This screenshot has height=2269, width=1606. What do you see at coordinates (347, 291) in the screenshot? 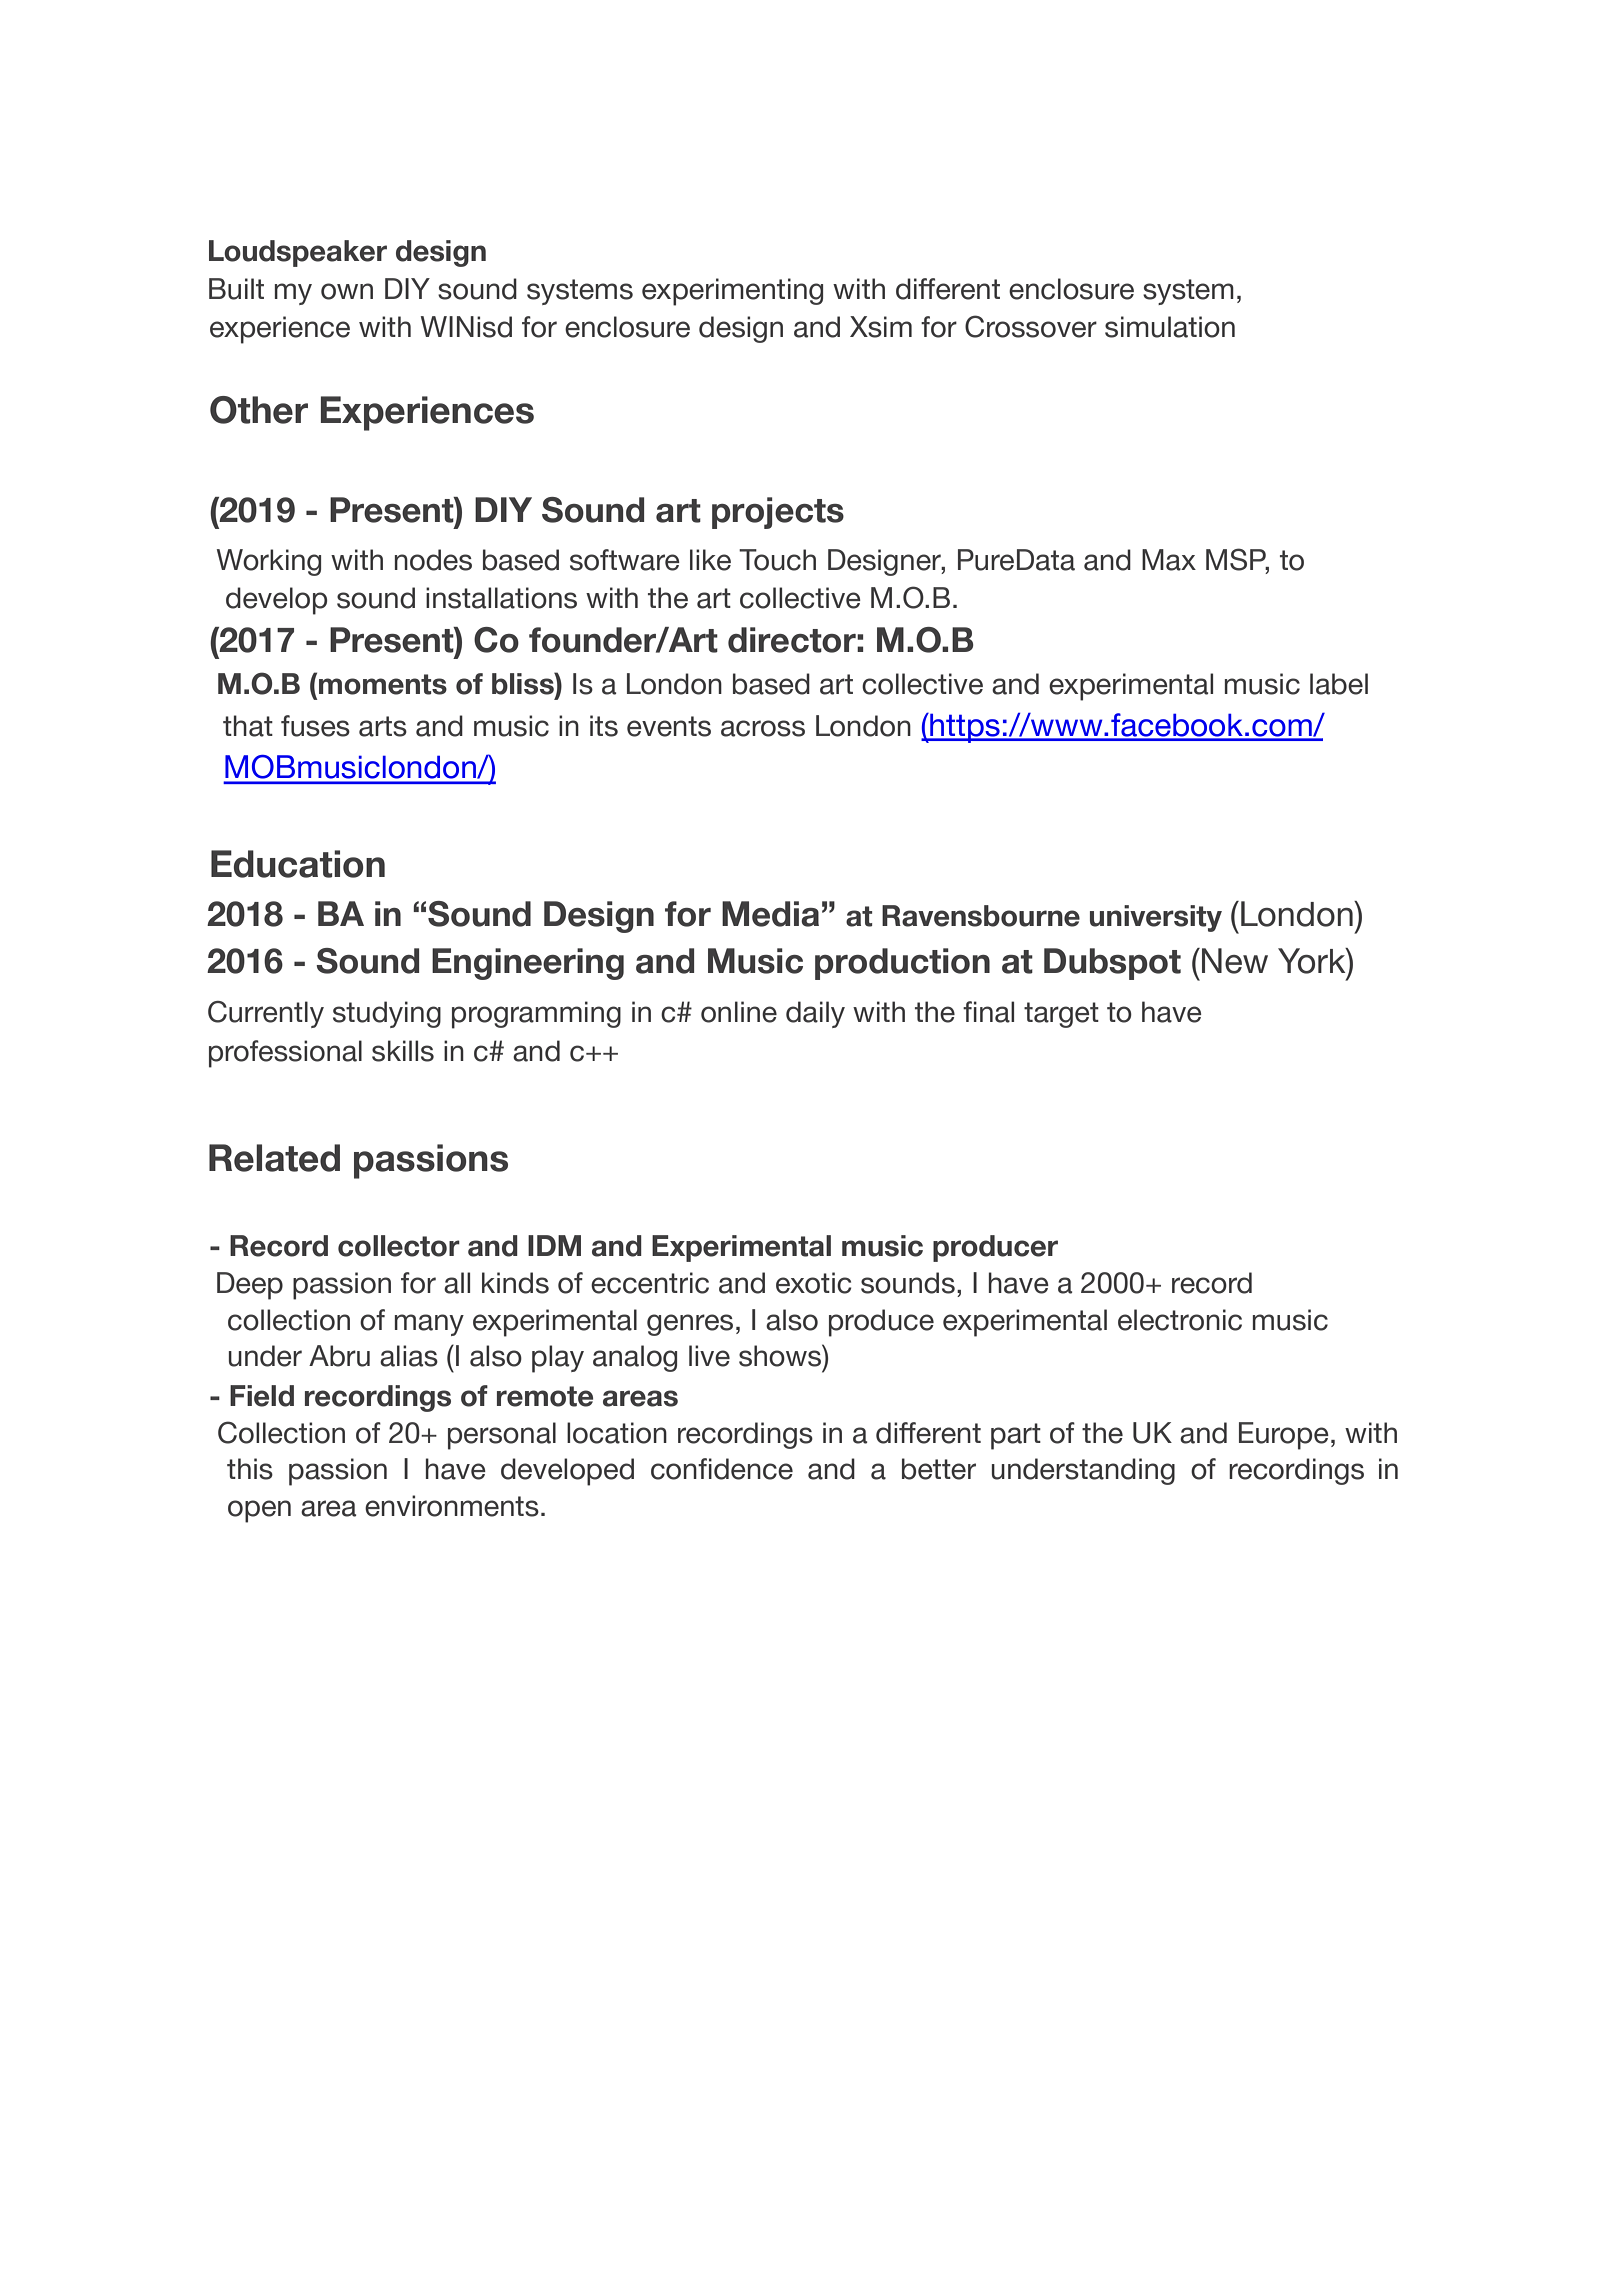
I see `own` at bounding box center [347, 291].
